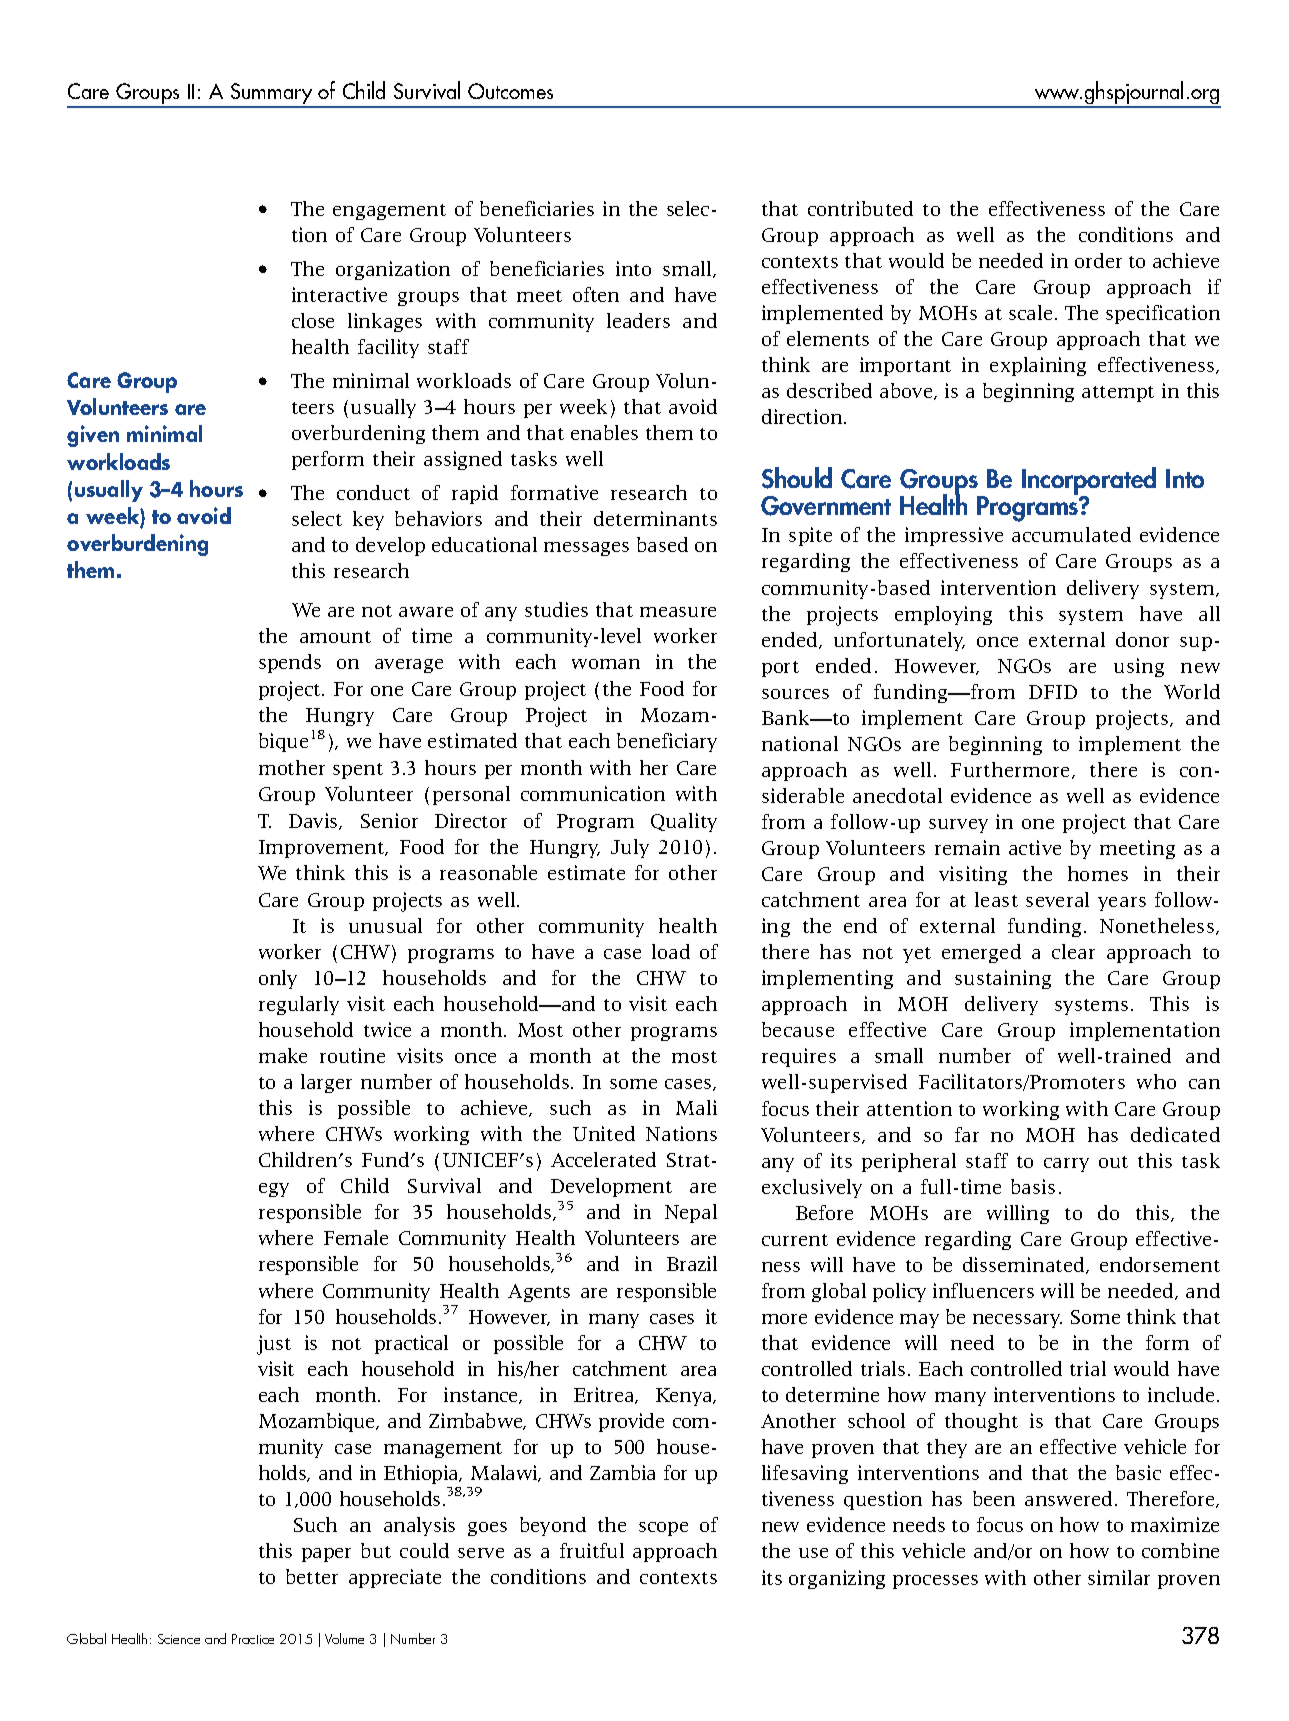  Describe the element at coordinates (1098, 260) in the document. I see `order` at that location.
